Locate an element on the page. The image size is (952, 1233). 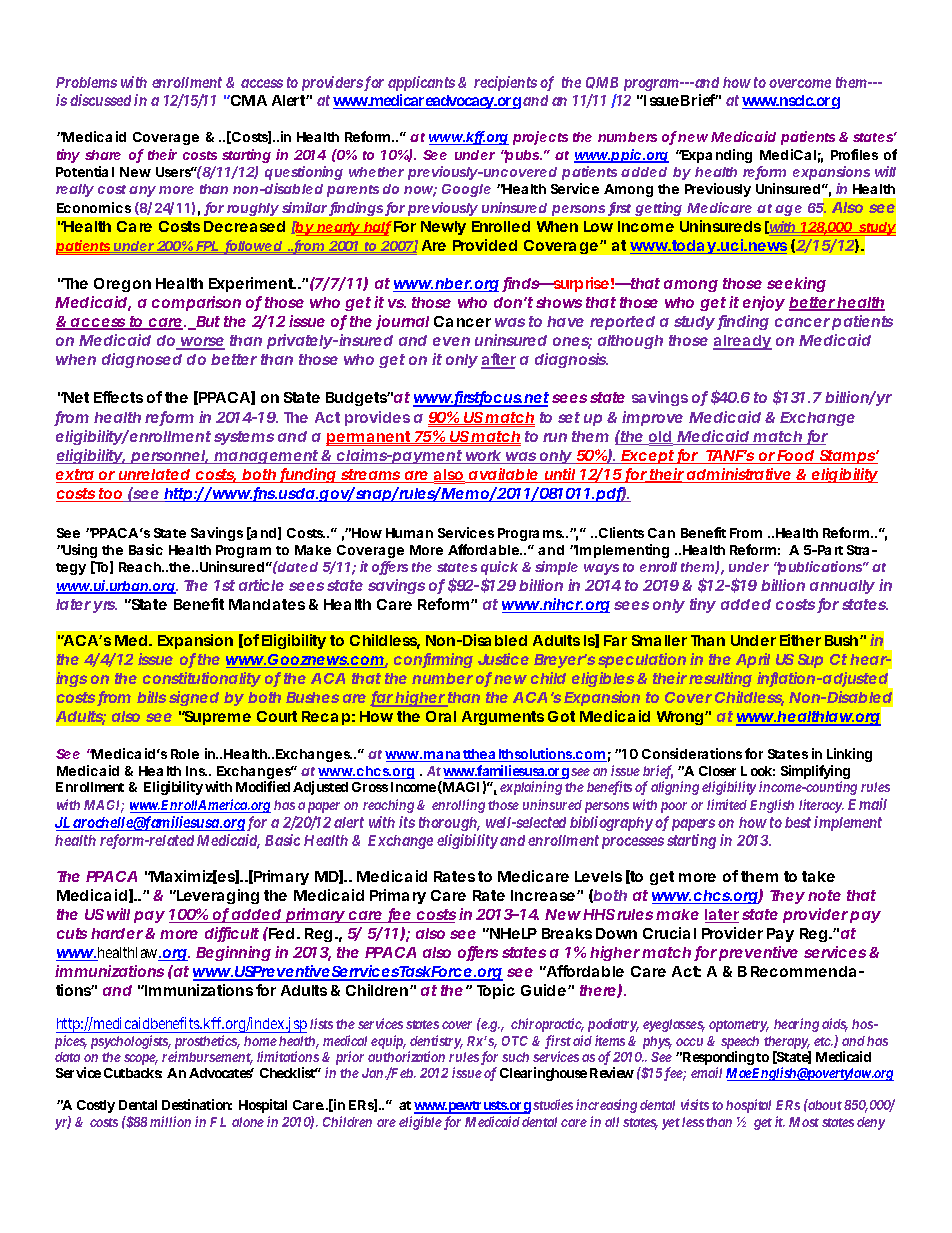
Stamps is located at coordinates (846, 457).
